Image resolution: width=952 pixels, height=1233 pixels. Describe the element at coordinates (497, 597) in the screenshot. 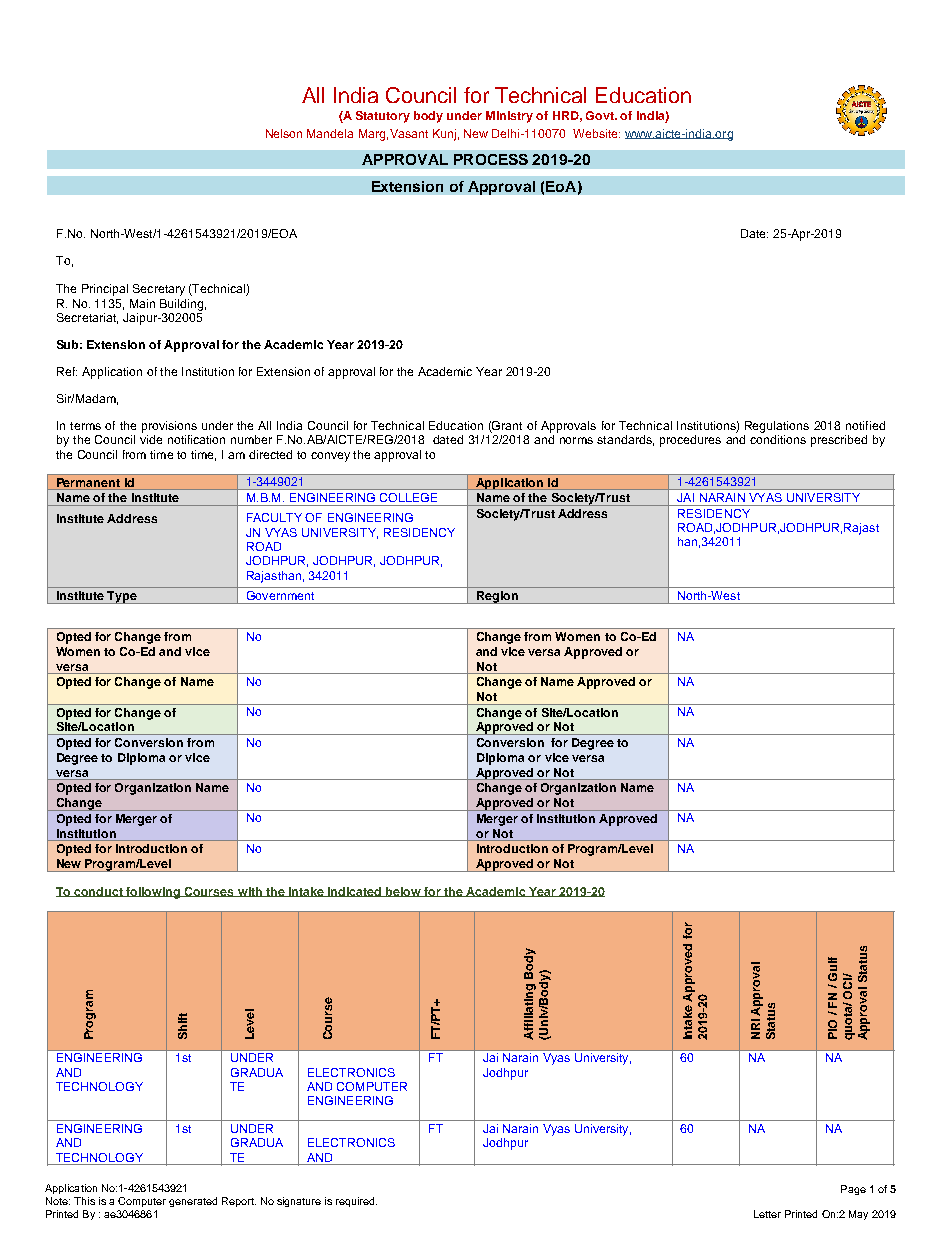

I see `Region` at that location.
